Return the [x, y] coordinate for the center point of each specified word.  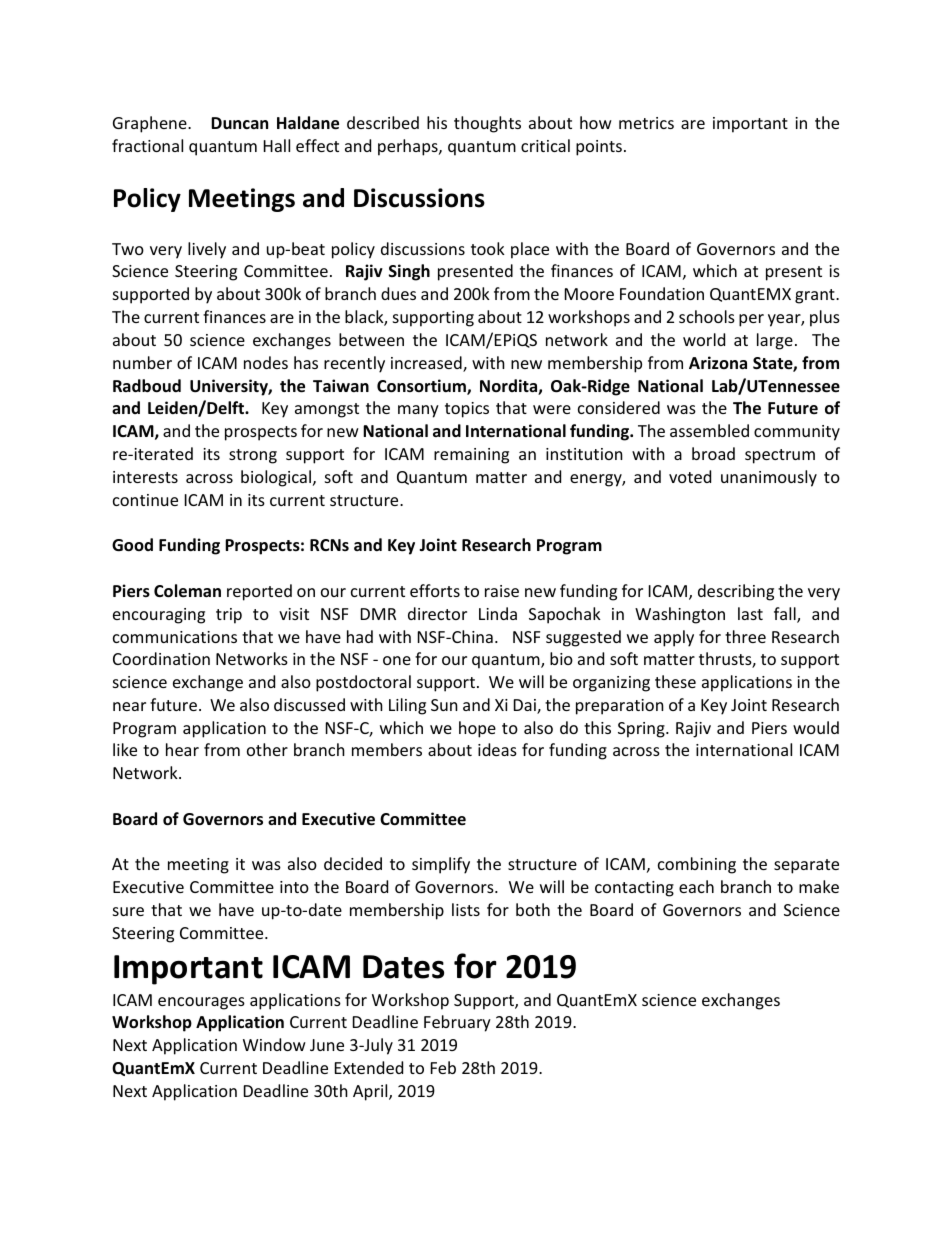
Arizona [718, 362]
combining [697, 865]
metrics [646, 123]
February [457, 1023]
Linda [498, 613]
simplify [441, 865]
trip [229, 616]
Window [274, 1044]
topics [467, 410]
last [750, 613]
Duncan [239, 123]
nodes [266, 362]
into [294, 887]
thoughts [487, 124]
